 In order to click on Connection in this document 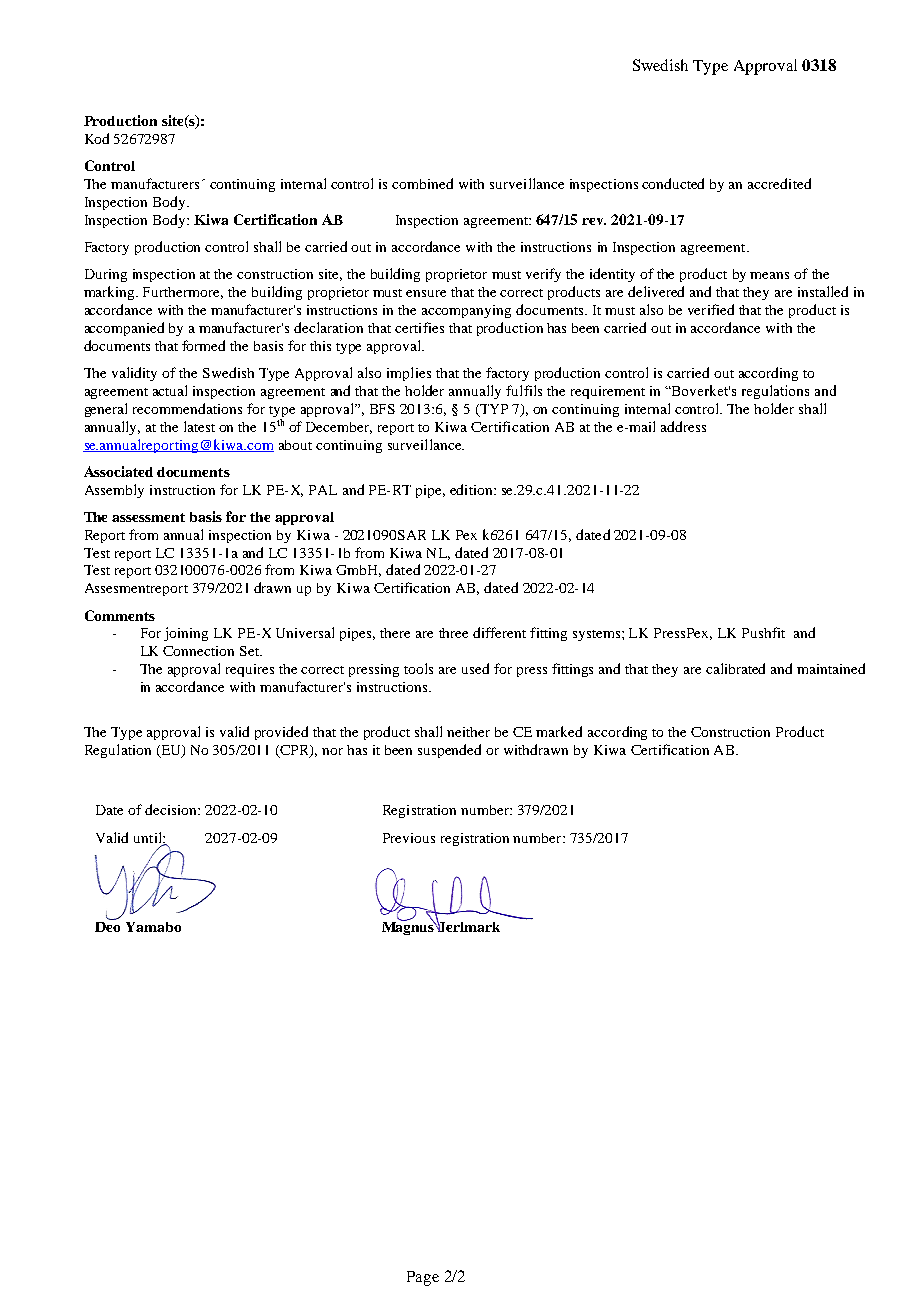, I will do `click(198, 651)`.
